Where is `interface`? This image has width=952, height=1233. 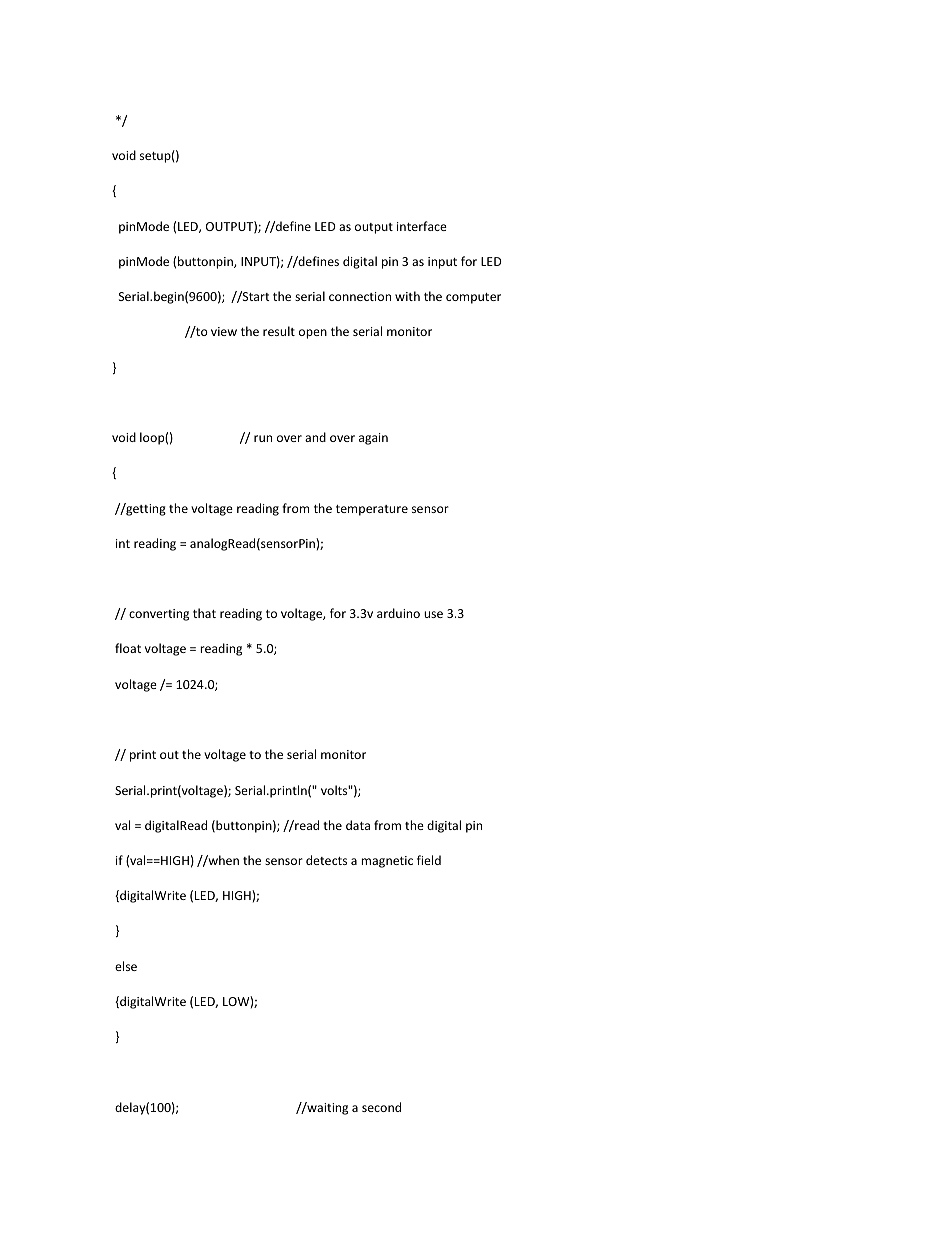
interface is located at coordinates (422, 226).
